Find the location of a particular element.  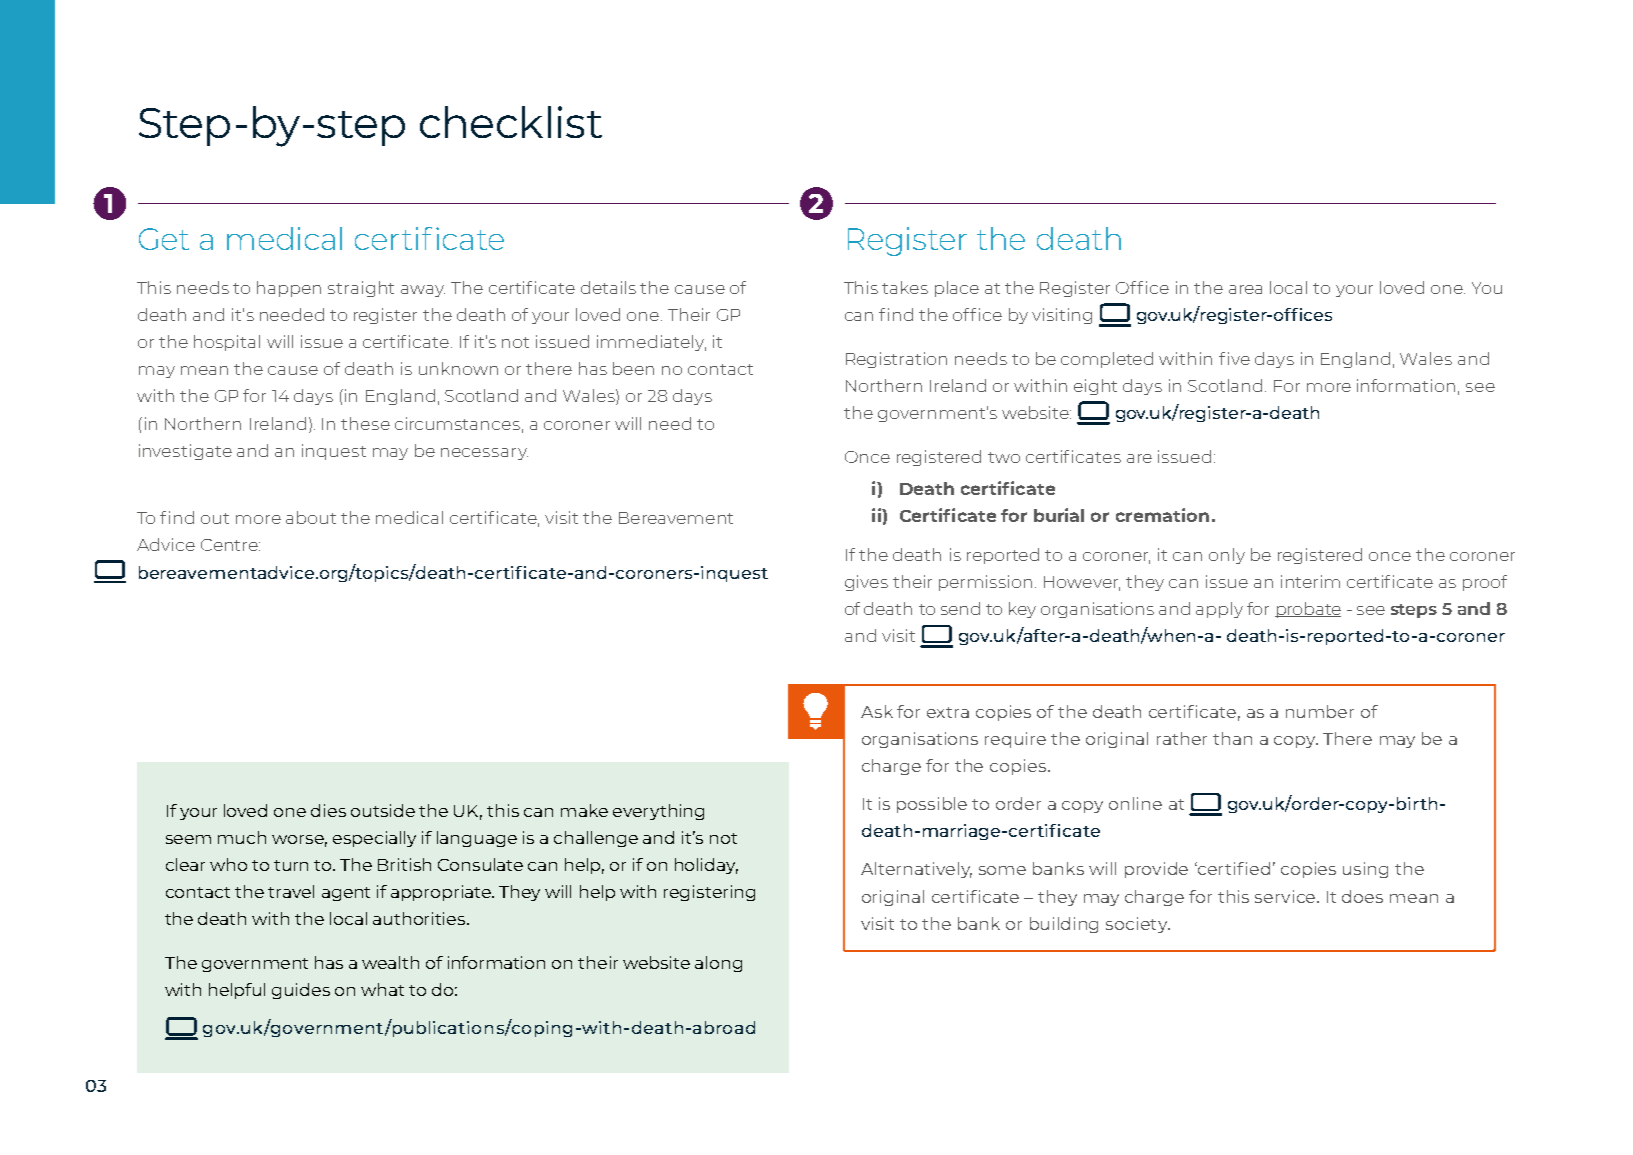

wealth is located at coordinates (390, 962).
